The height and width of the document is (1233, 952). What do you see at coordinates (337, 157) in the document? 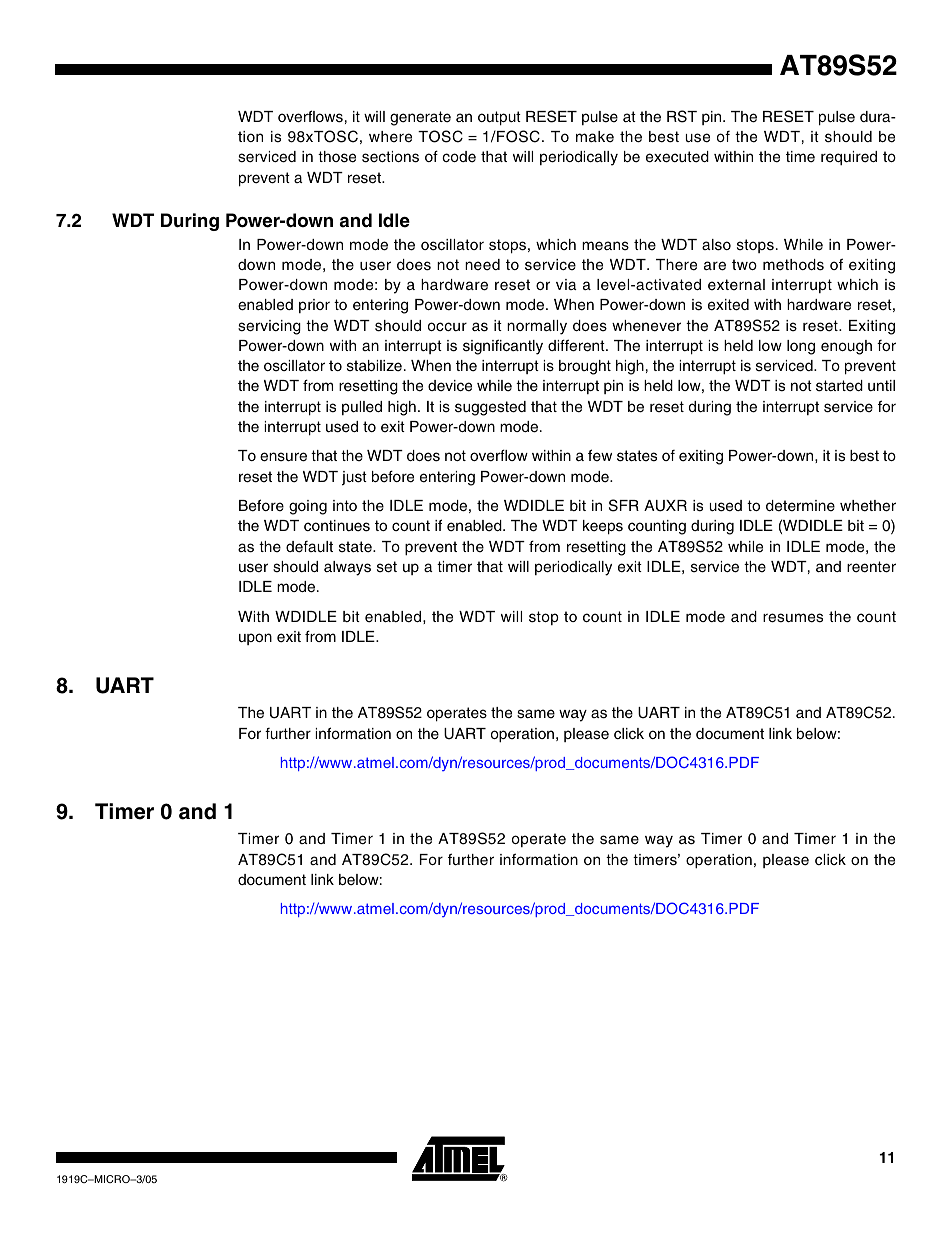
I see `those` at bounding box center [337, 157].
